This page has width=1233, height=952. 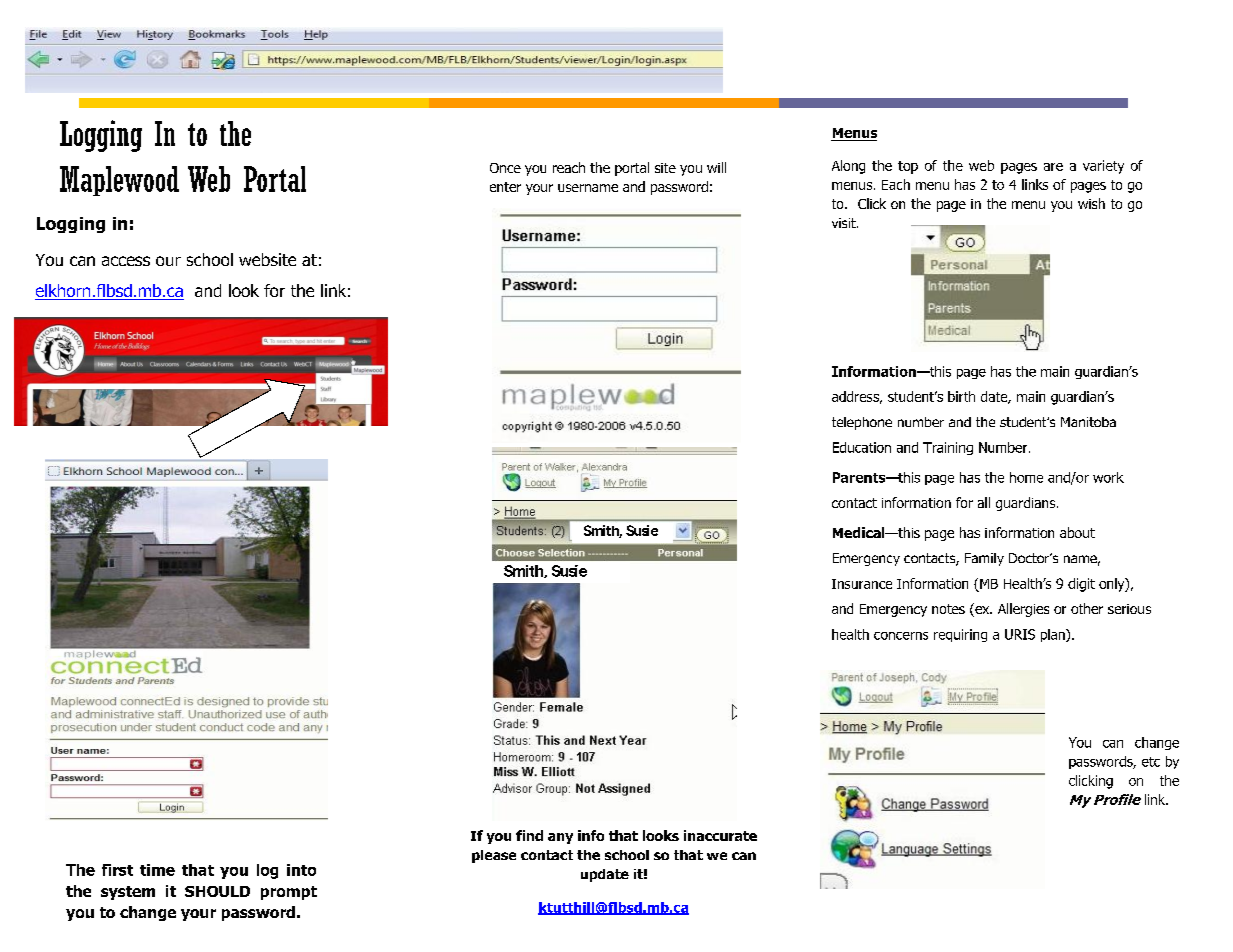 I want to click on about, so click(x=1077, y=532).
